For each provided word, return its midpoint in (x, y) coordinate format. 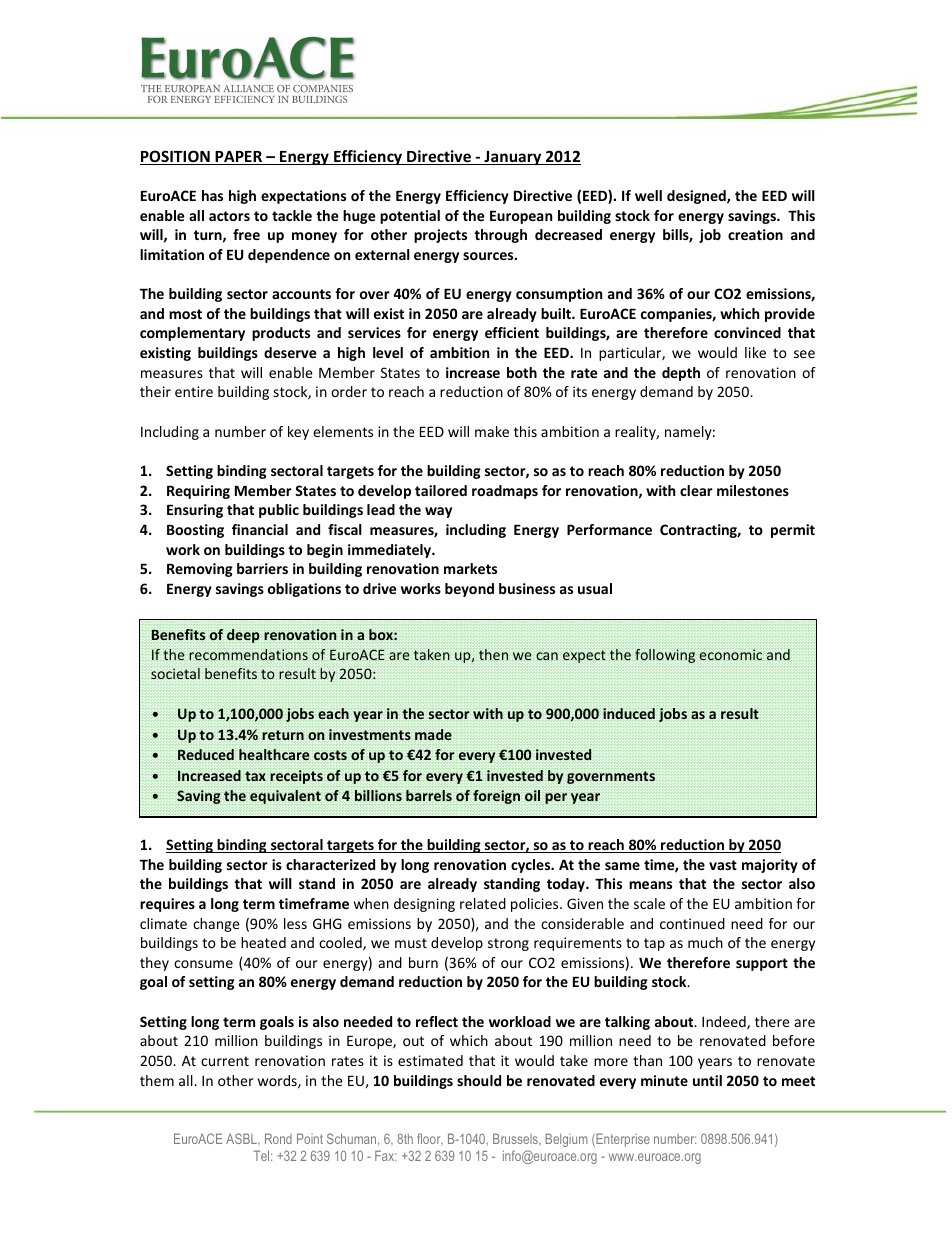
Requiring (198, 492)
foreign (496, 797)
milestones (753, 490)
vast (723, 865)
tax (255, 776)
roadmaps (505, 492)
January (513, 158)
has (212, 195)
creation (755, 234)
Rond (278, 1138)
